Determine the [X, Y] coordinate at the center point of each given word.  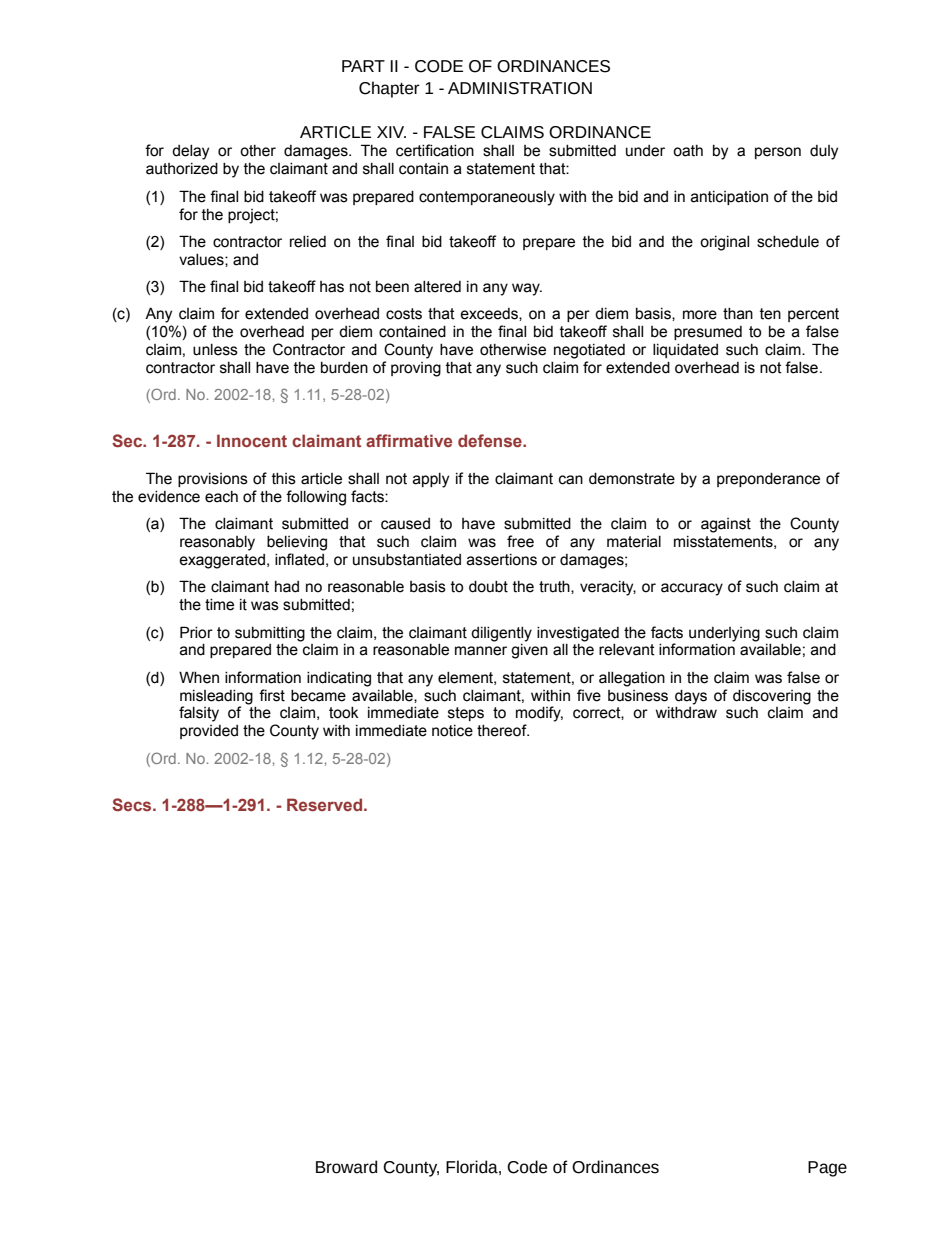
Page [827, 1169]
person [778, 153]
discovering [772, 697]
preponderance [768, 480]
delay [190, 152]
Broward [346, 1167]
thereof [503, 730]
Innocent [252, 440]
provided [209, 732]
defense [491, 440]
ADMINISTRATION [520, 88]
